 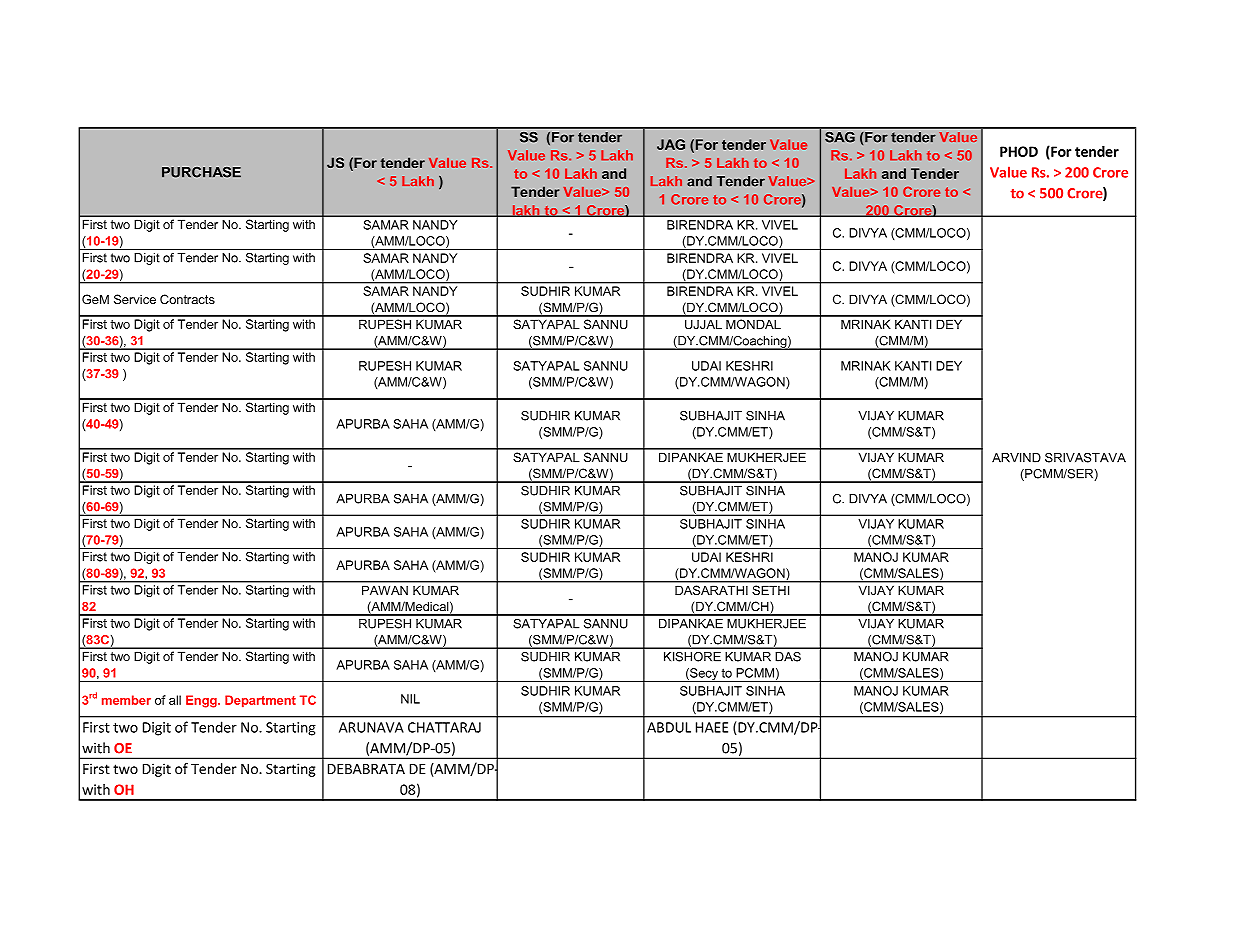 I want to click on Department, so click(x=260, y=701).
